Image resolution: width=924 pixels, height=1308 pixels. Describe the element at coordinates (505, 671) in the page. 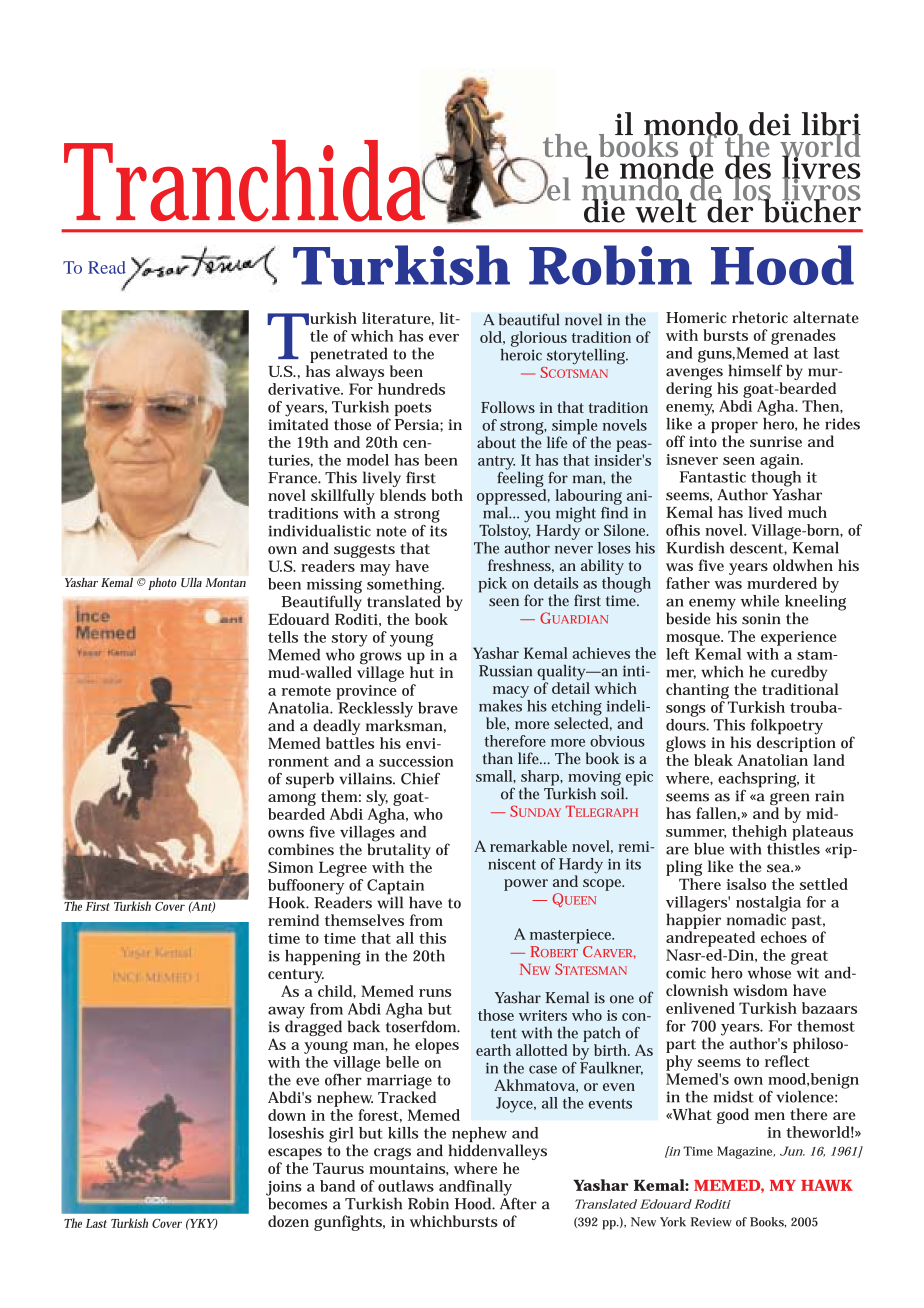

I see `Russian` at that location.
